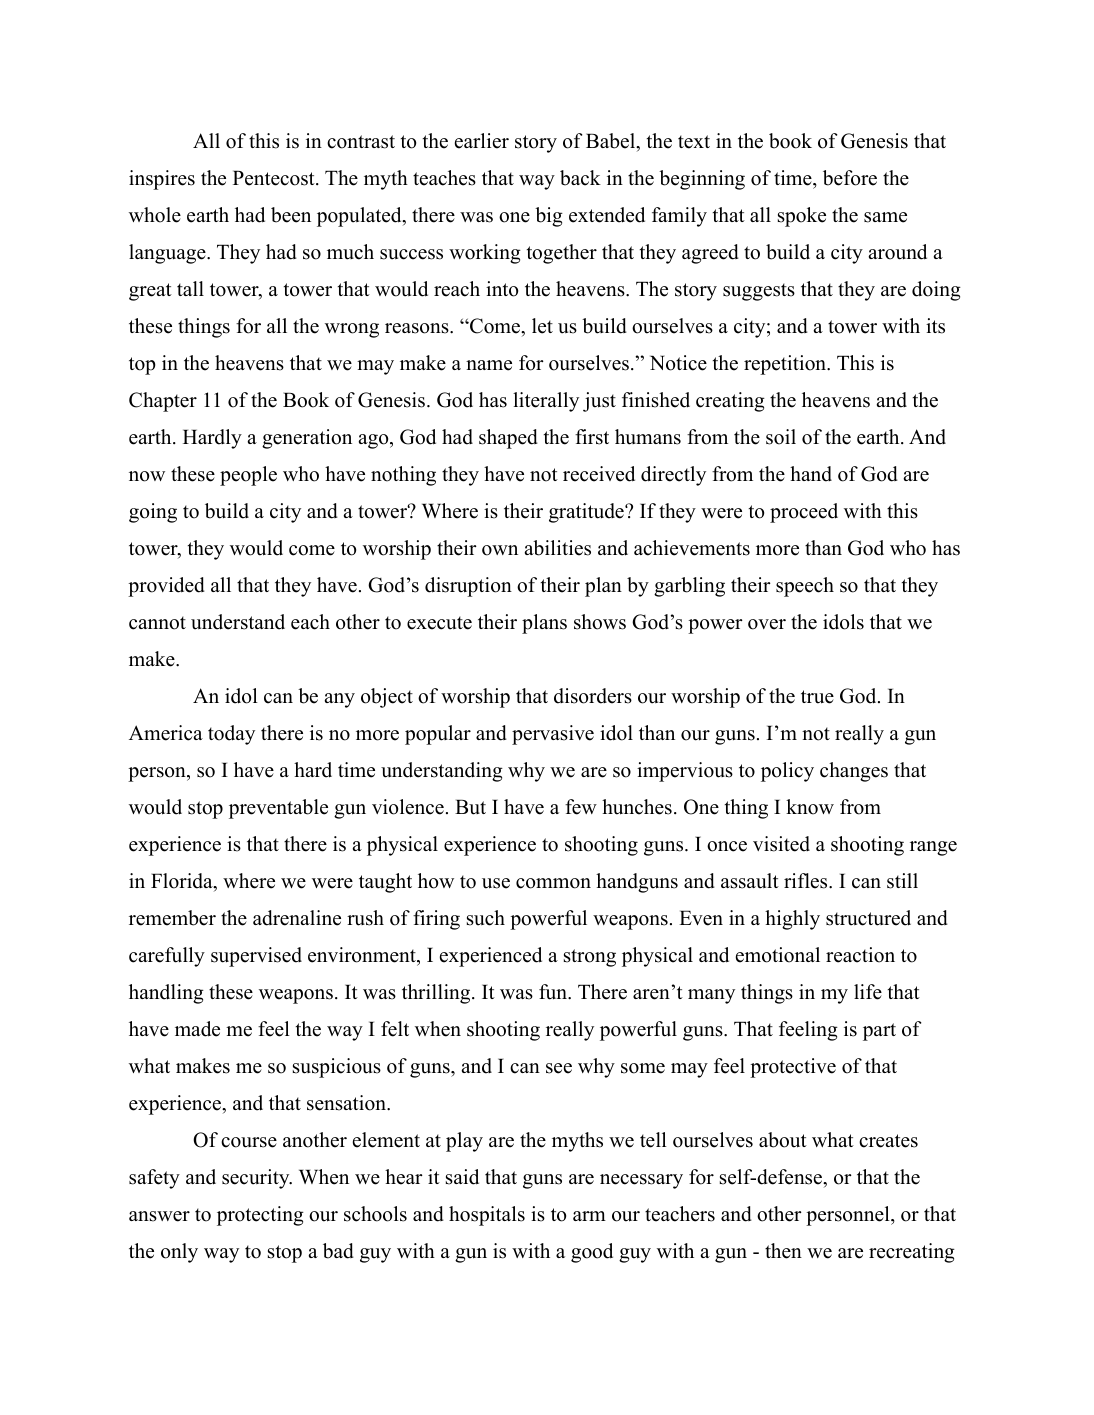 This screenshot has height=1415, width=1094. What do you see at coordinates (810, 807) in the screenshot?
I see `know` at bounding box center [810, 807].
